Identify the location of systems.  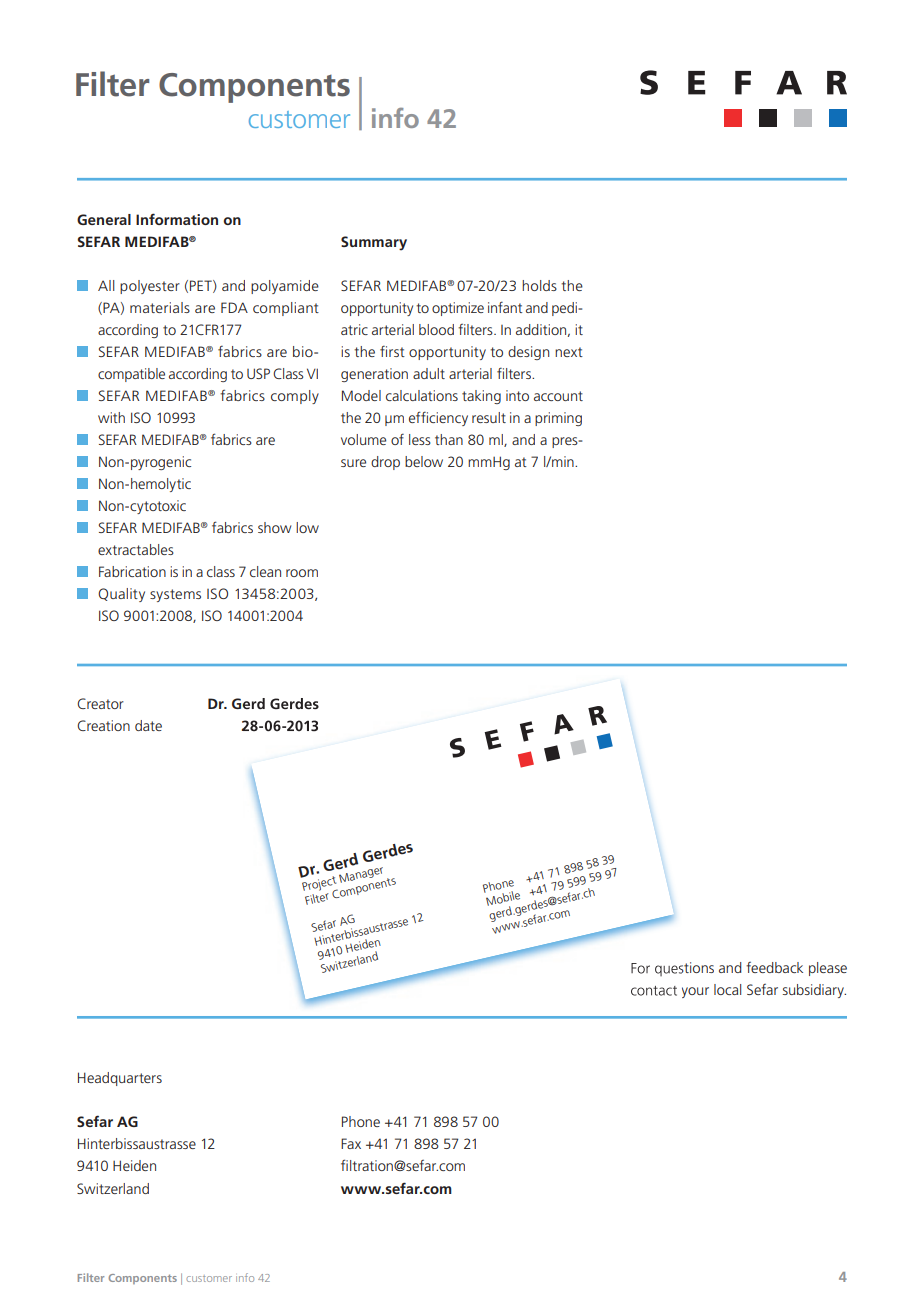
(175, 595).
